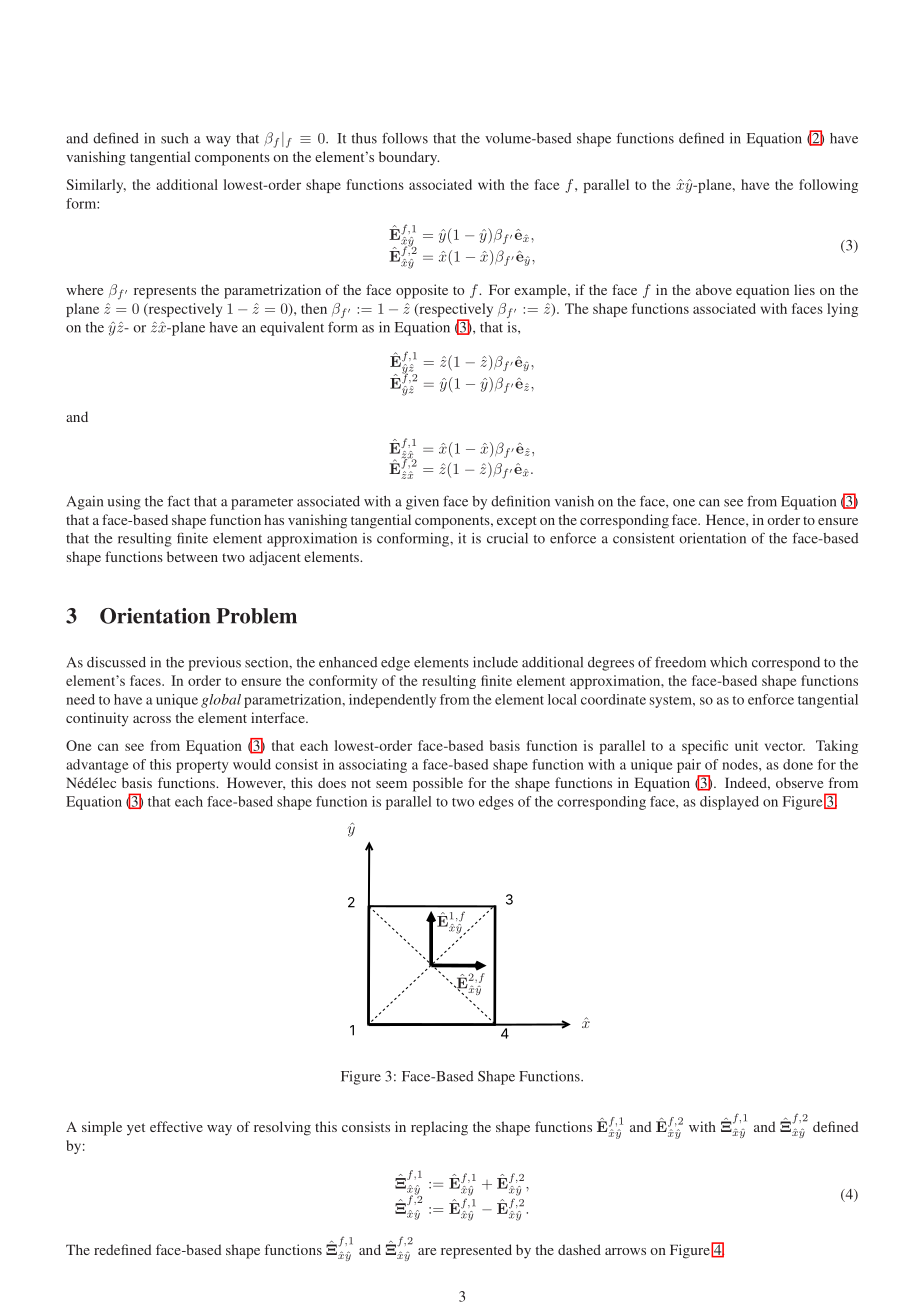 Image resolution: width=924 pixels, height=1308 pixels. I want to click on effective, so click(176, 1126).
